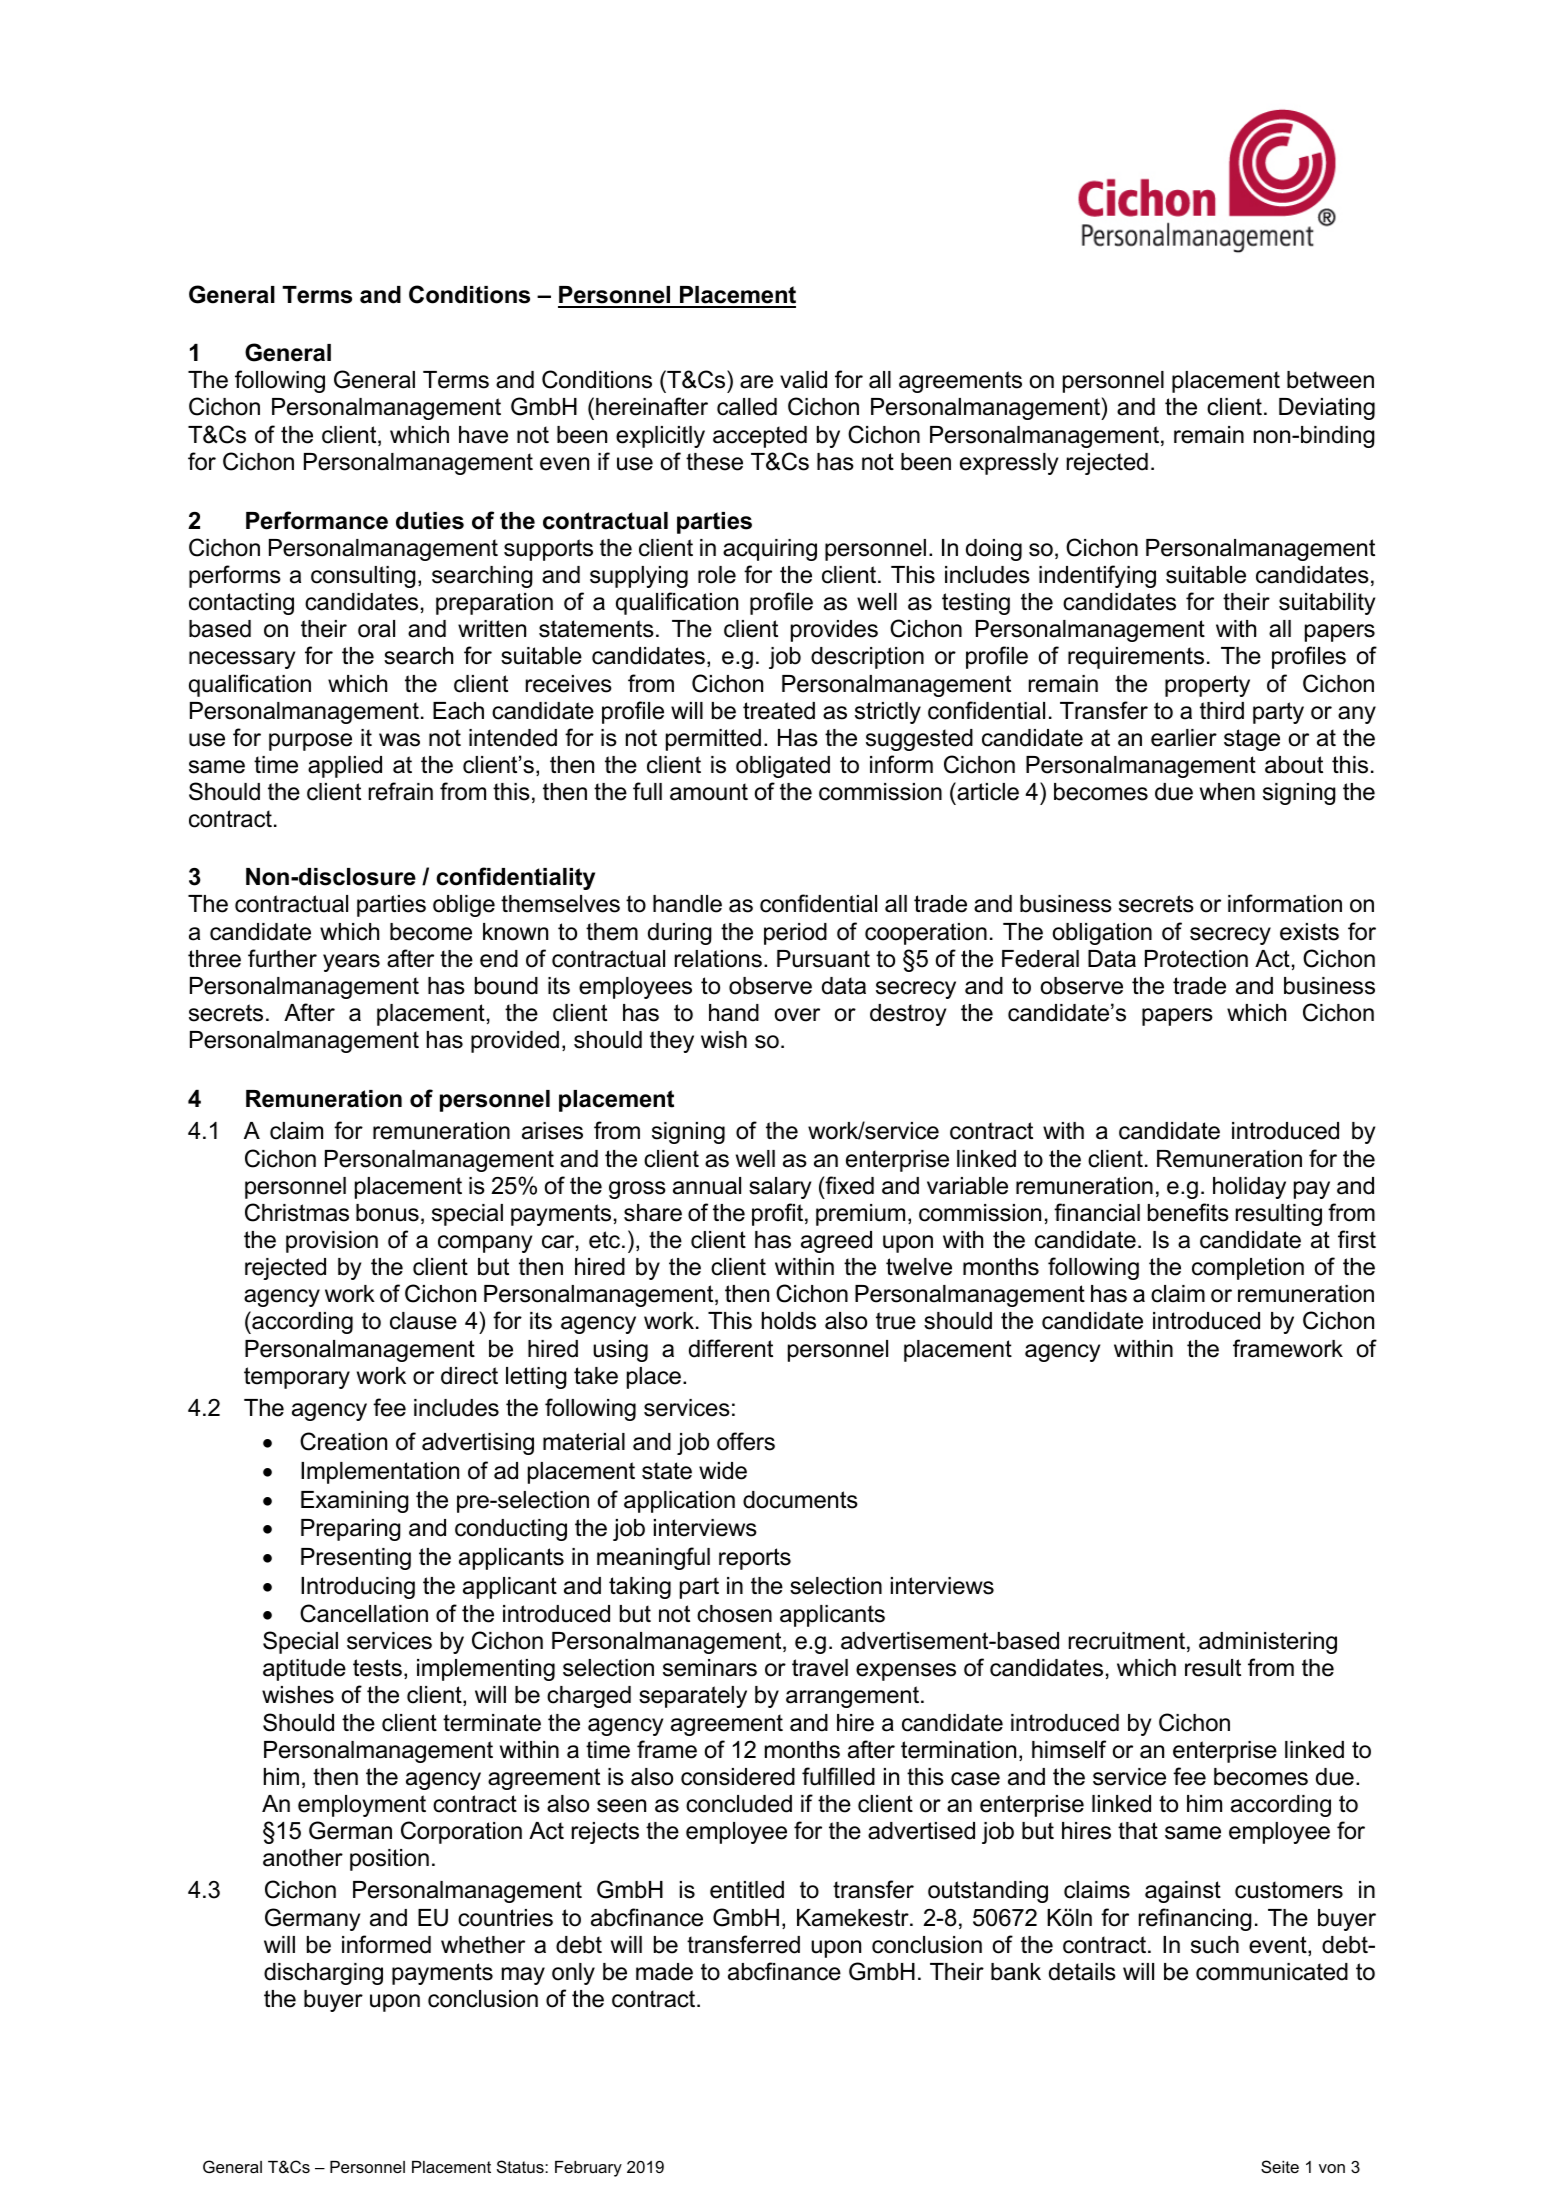 This screenshot has width=1560, height=2207. I want to click on accepted, so click(760, 437).
